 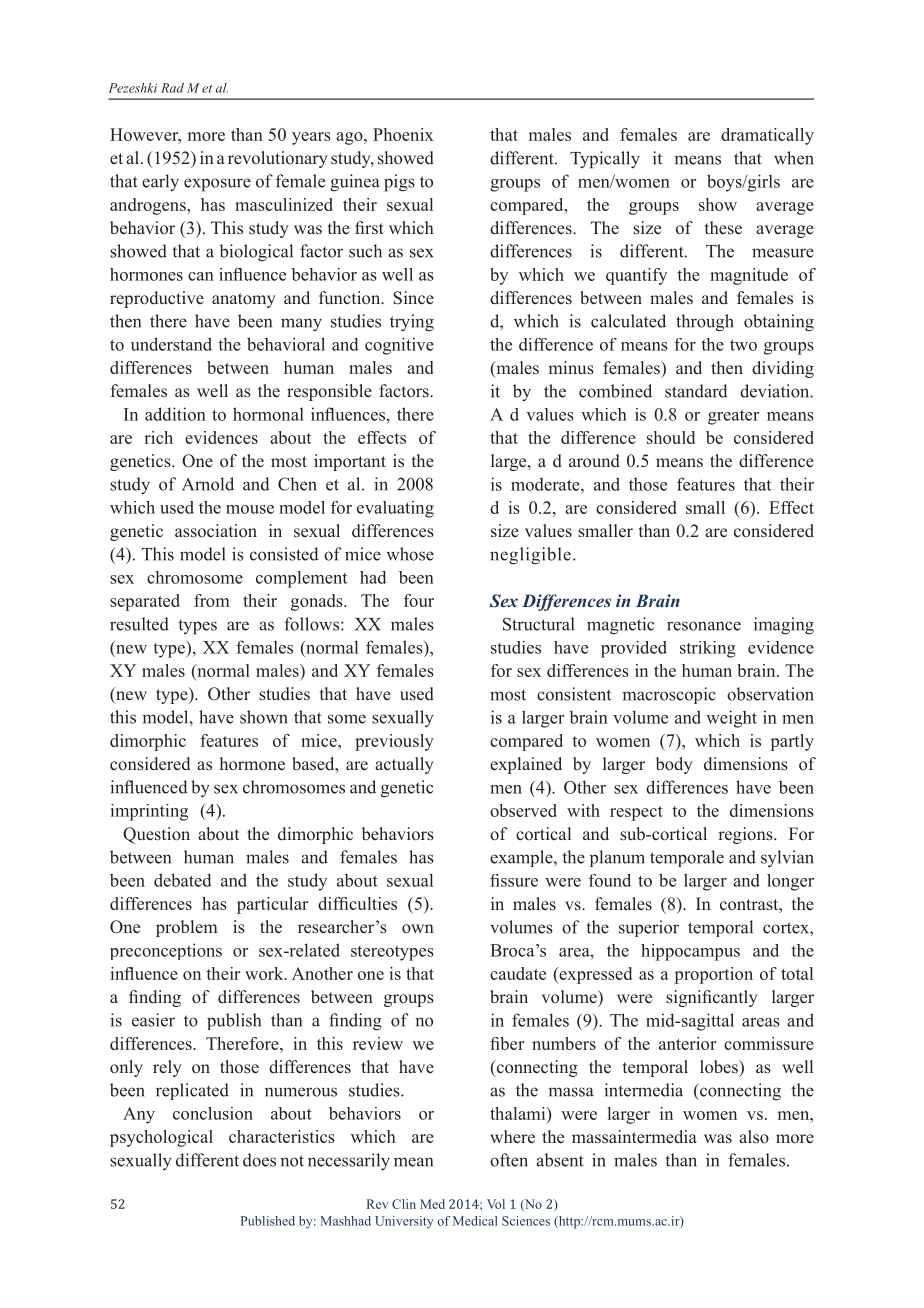 What do you see at coordinates (403, 134) in the image?
I see `Phoenix` at bounding box center [403, 134].
